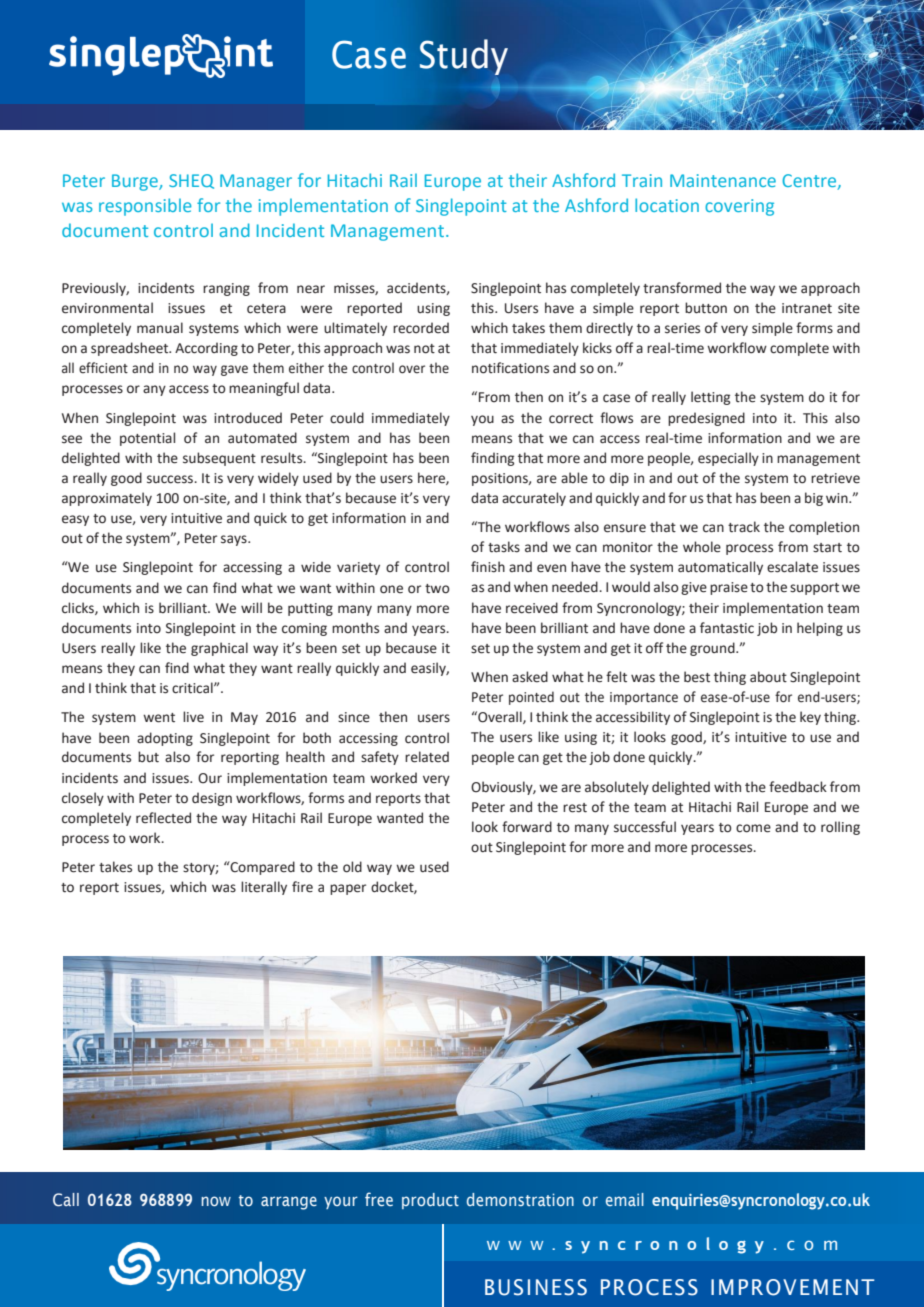 Image resolution: width=924 pixels, height=1307 pixels. What do you see at coordinates (464, 57) in the screenshot?
I see `Study` at bounding box center [464, 57].
